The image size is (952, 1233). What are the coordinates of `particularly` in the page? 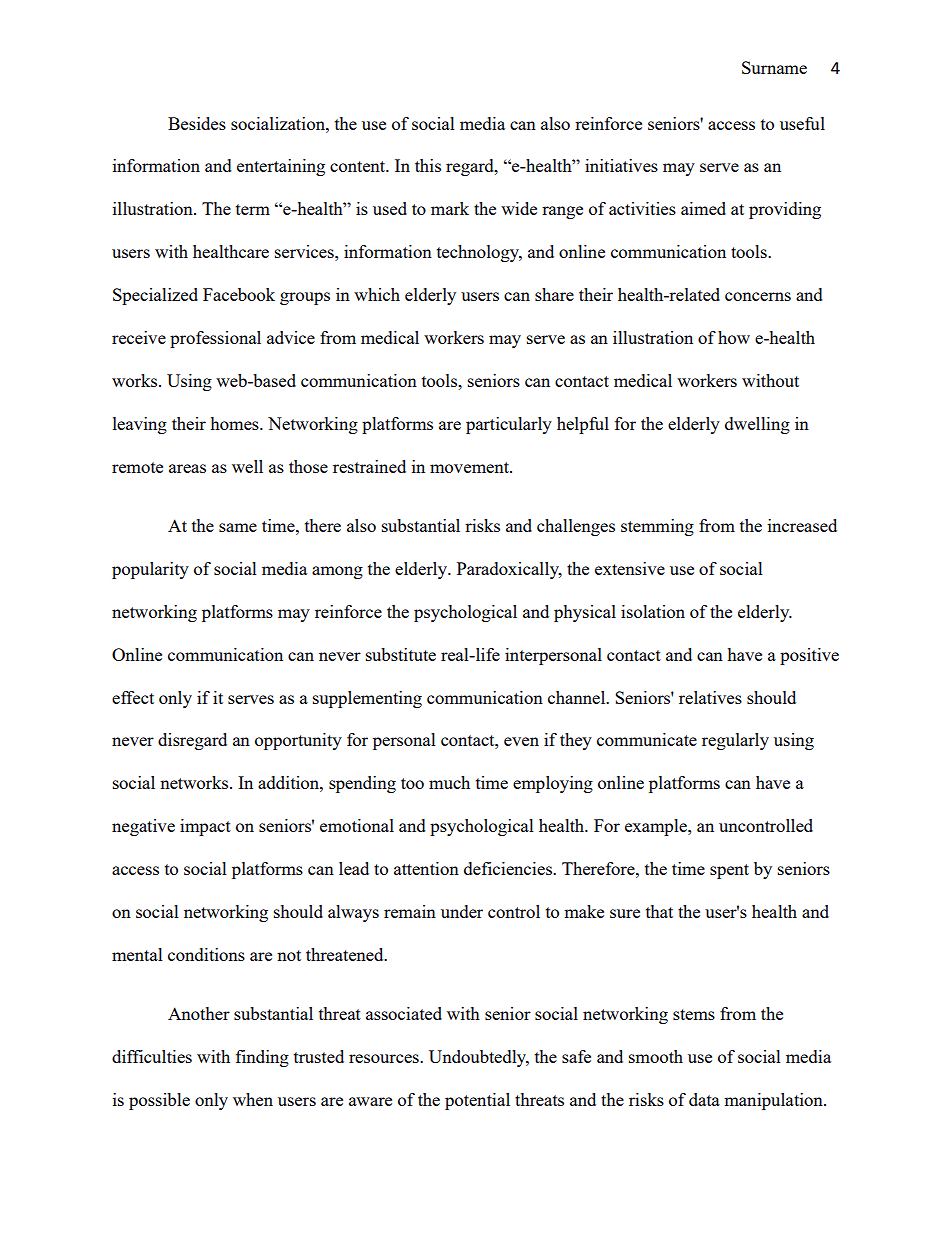 It's located at (509, 425).
